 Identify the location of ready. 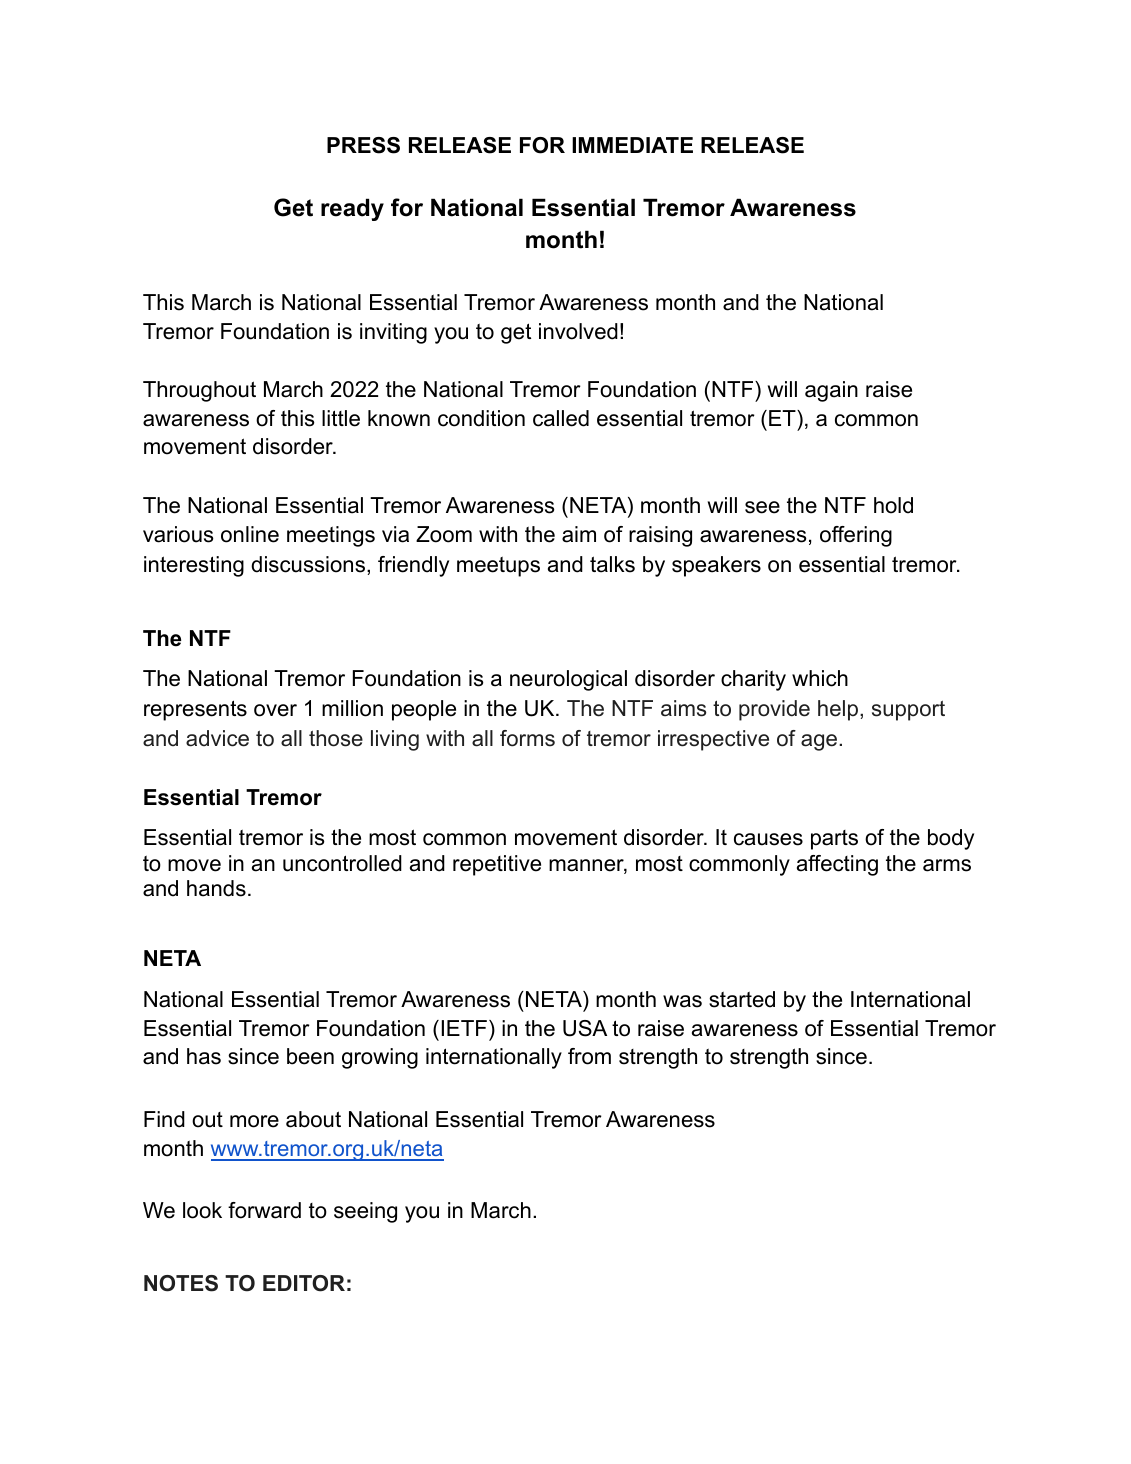
(352, 209).
